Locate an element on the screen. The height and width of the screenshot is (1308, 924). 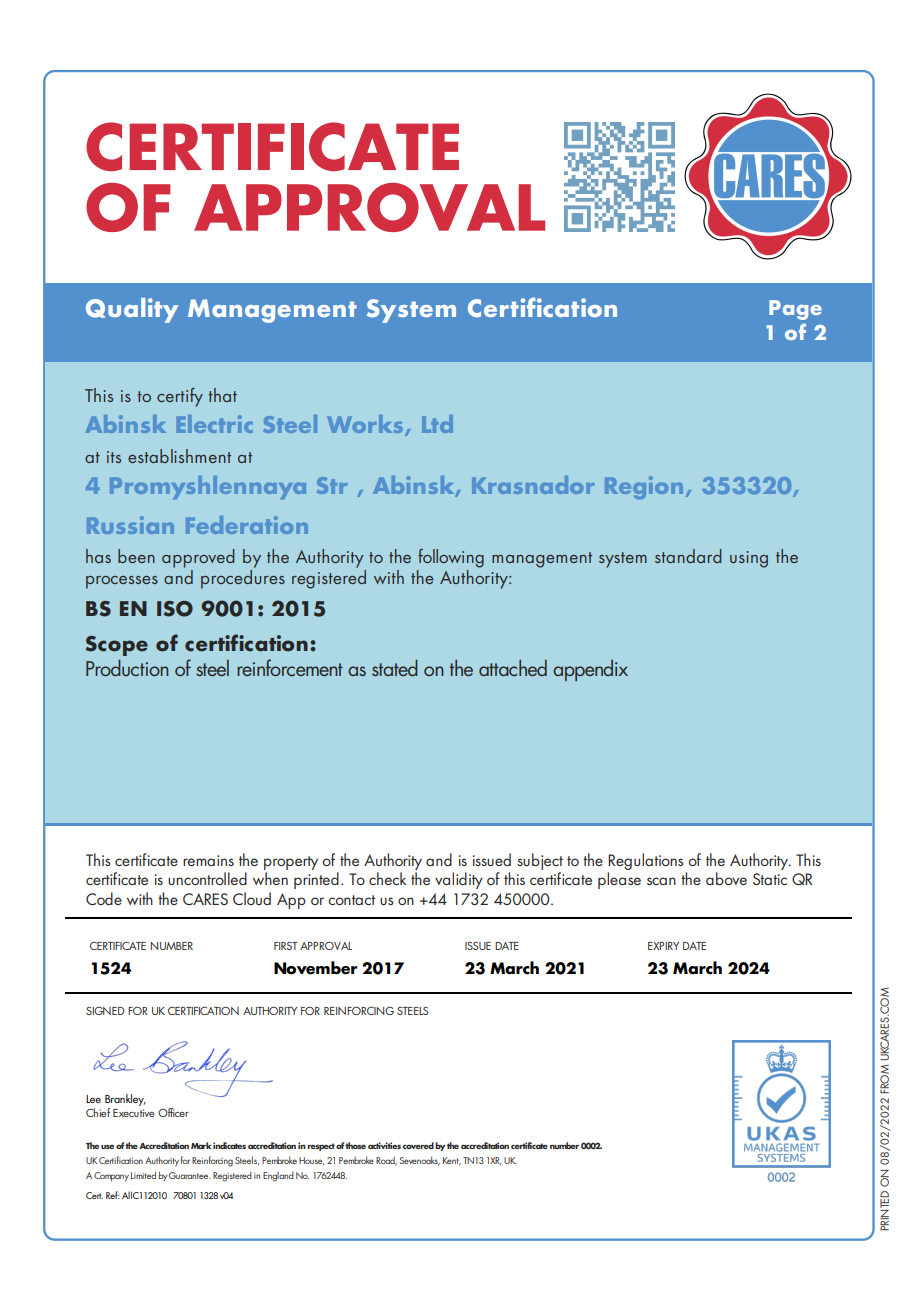
Quality is located at coordinates (132, 310).
